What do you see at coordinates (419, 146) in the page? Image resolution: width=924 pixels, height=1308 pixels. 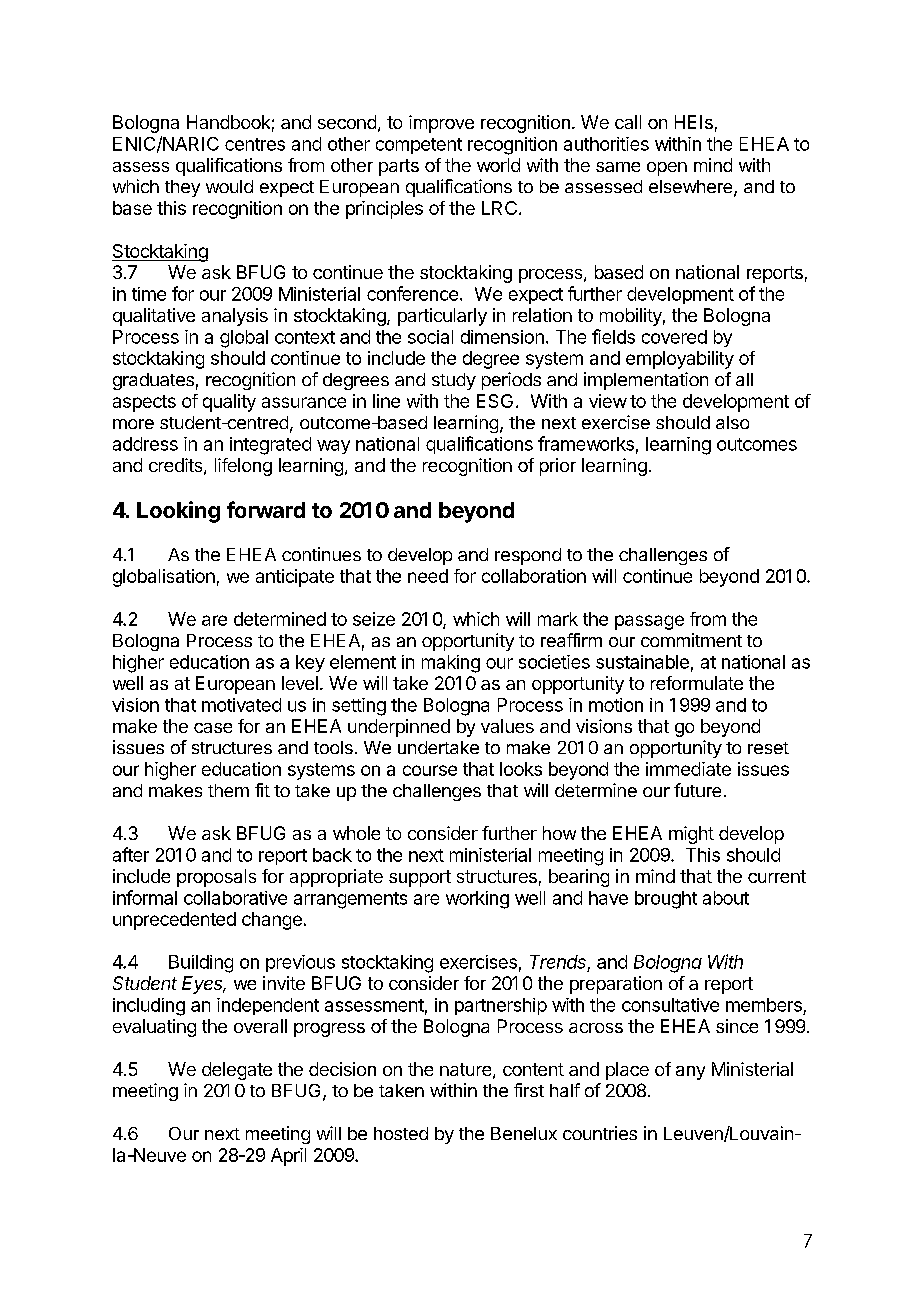 I see `competent` at bounding box center [419, 146].
